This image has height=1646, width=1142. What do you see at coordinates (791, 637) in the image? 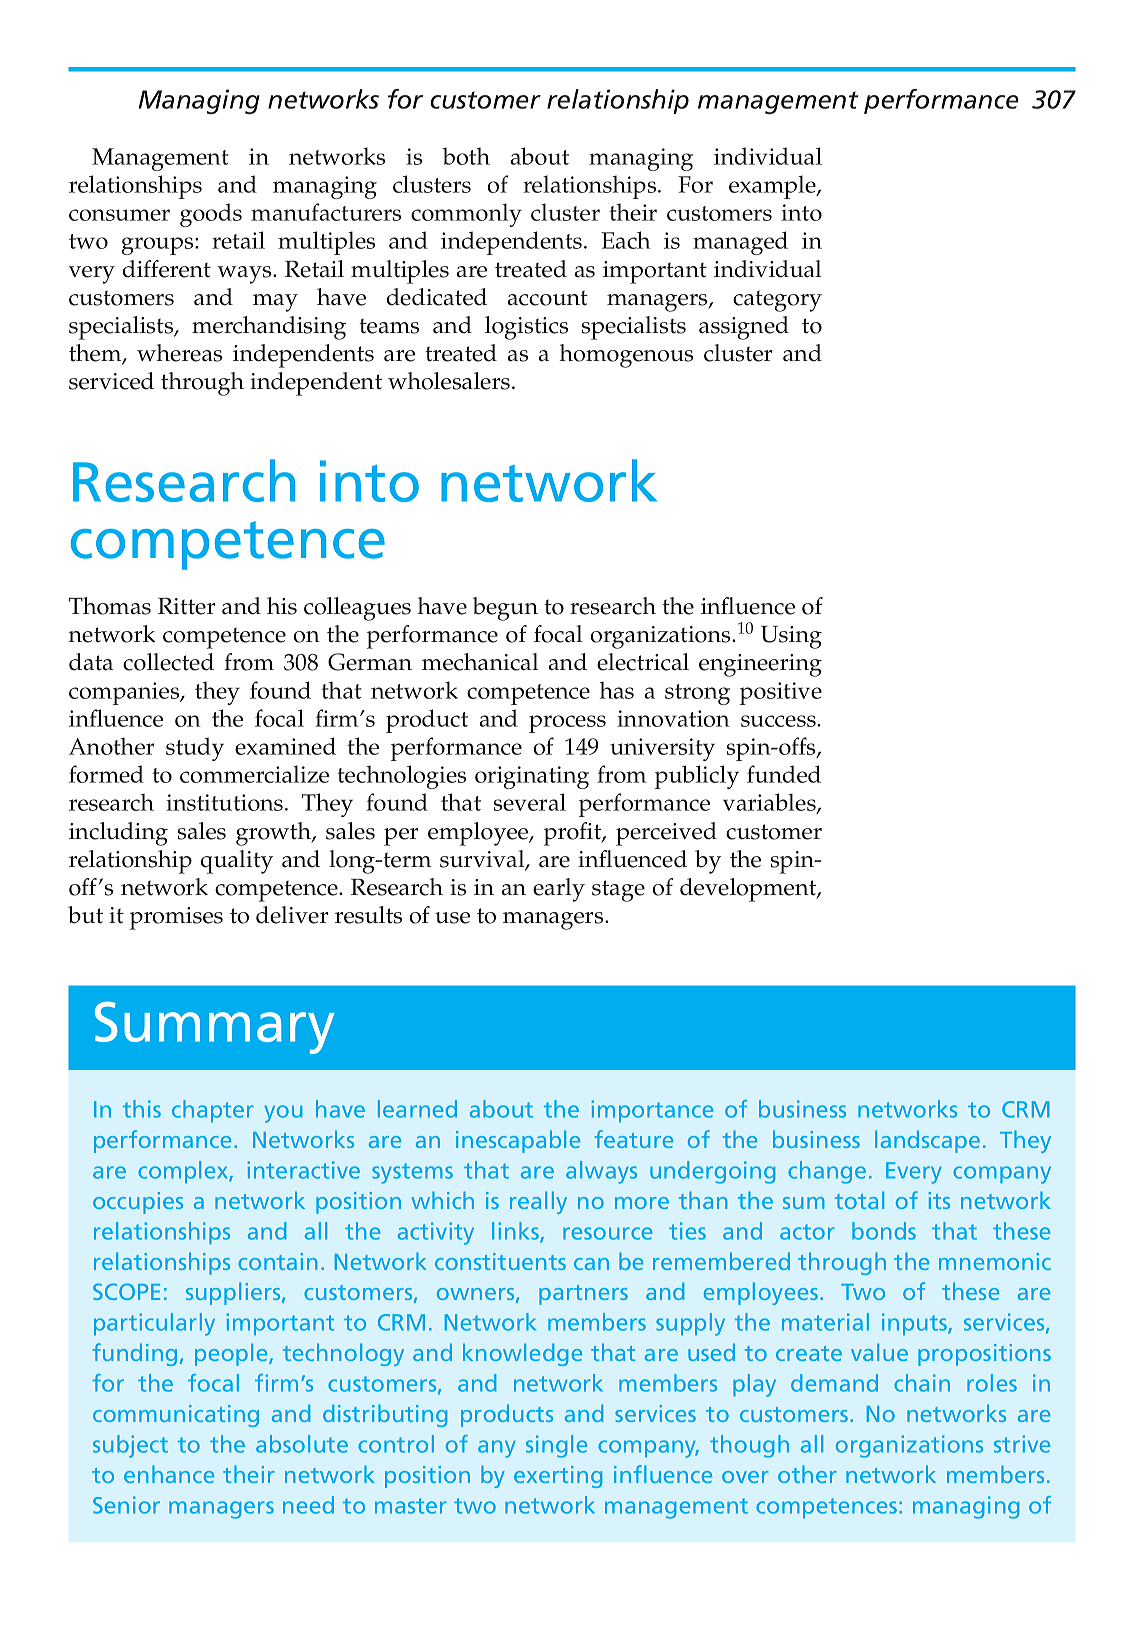
I see `Using` at bounding box center [791, 637].
